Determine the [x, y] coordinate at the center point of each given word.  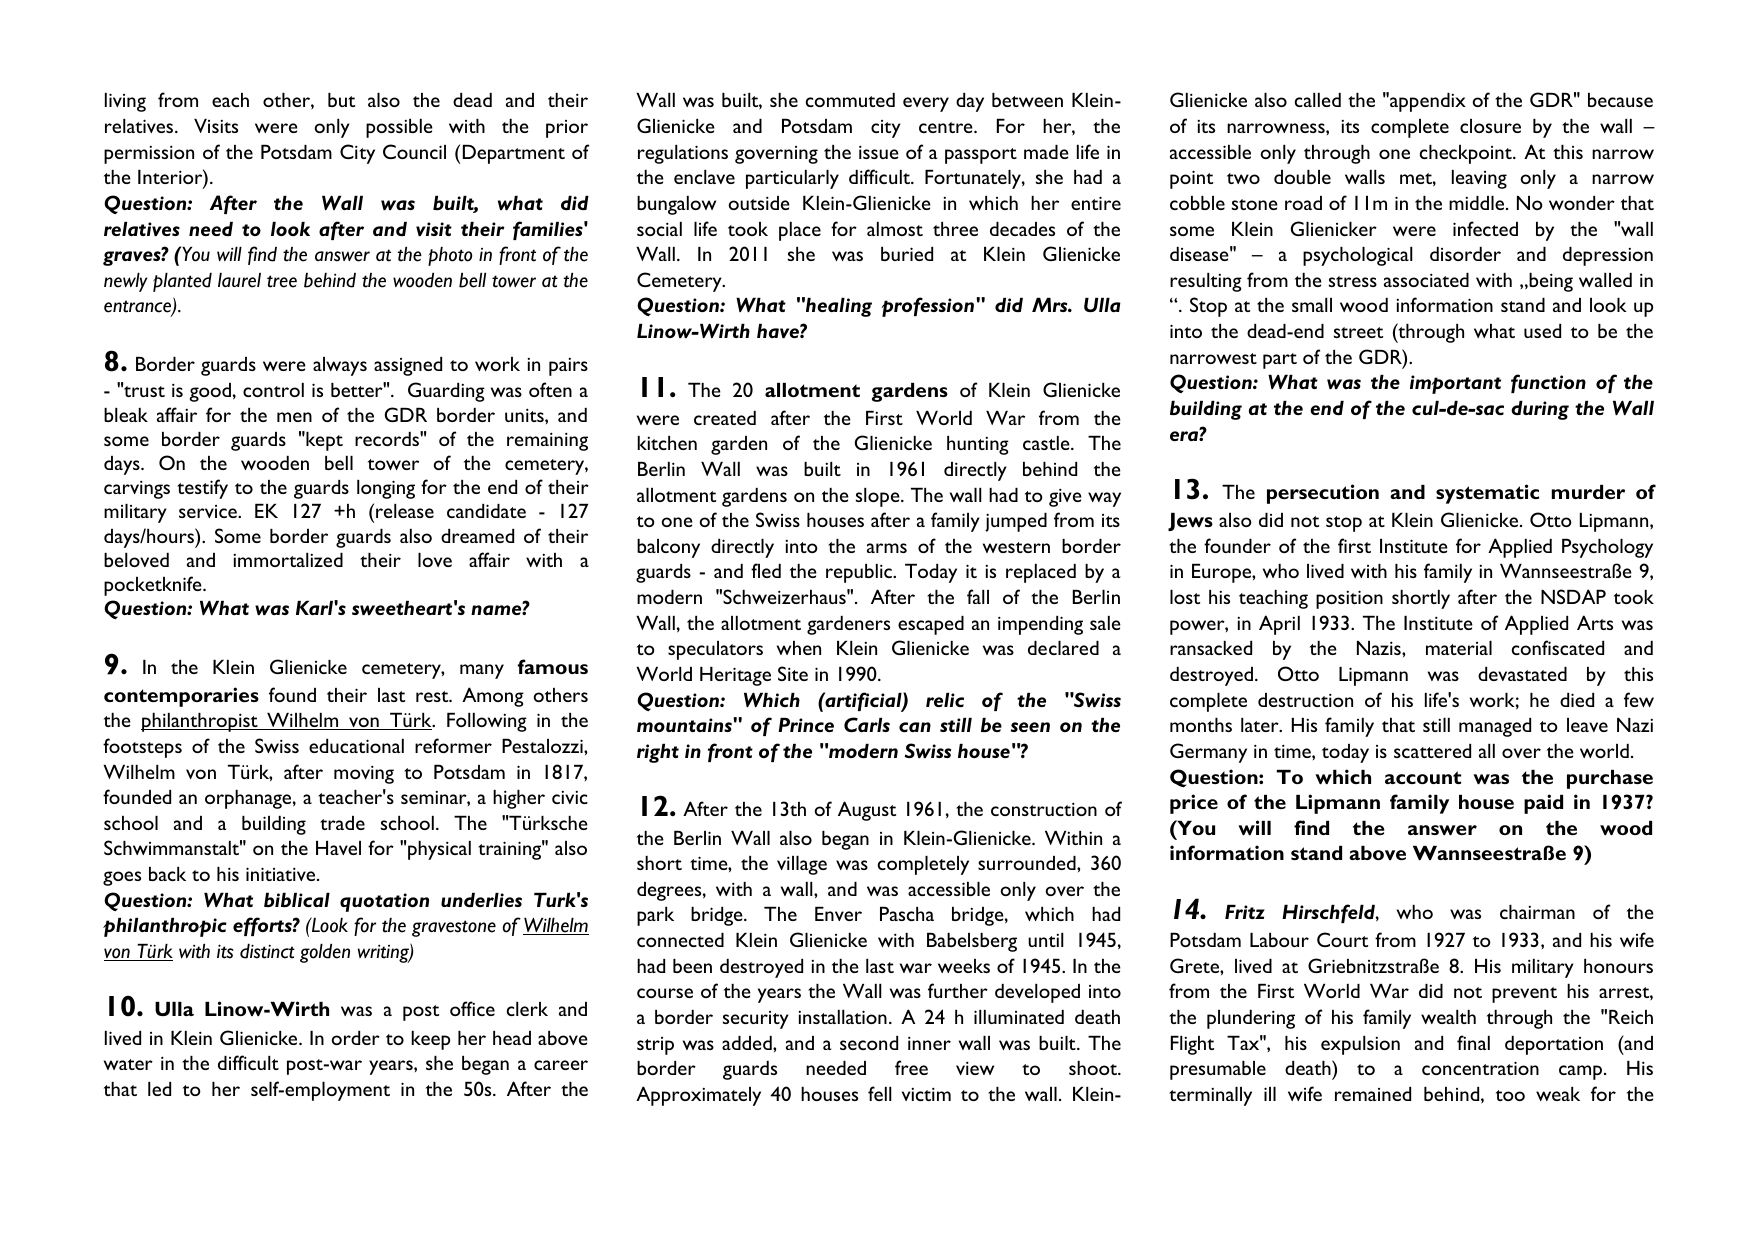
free [911, 1067]
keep [431, 1040]
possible [399, 128]
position [1349, 599]
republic [860, 573]
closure [1490, 126]
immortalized [288, 560]
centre [947, 127]
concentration [1480, 1068]
